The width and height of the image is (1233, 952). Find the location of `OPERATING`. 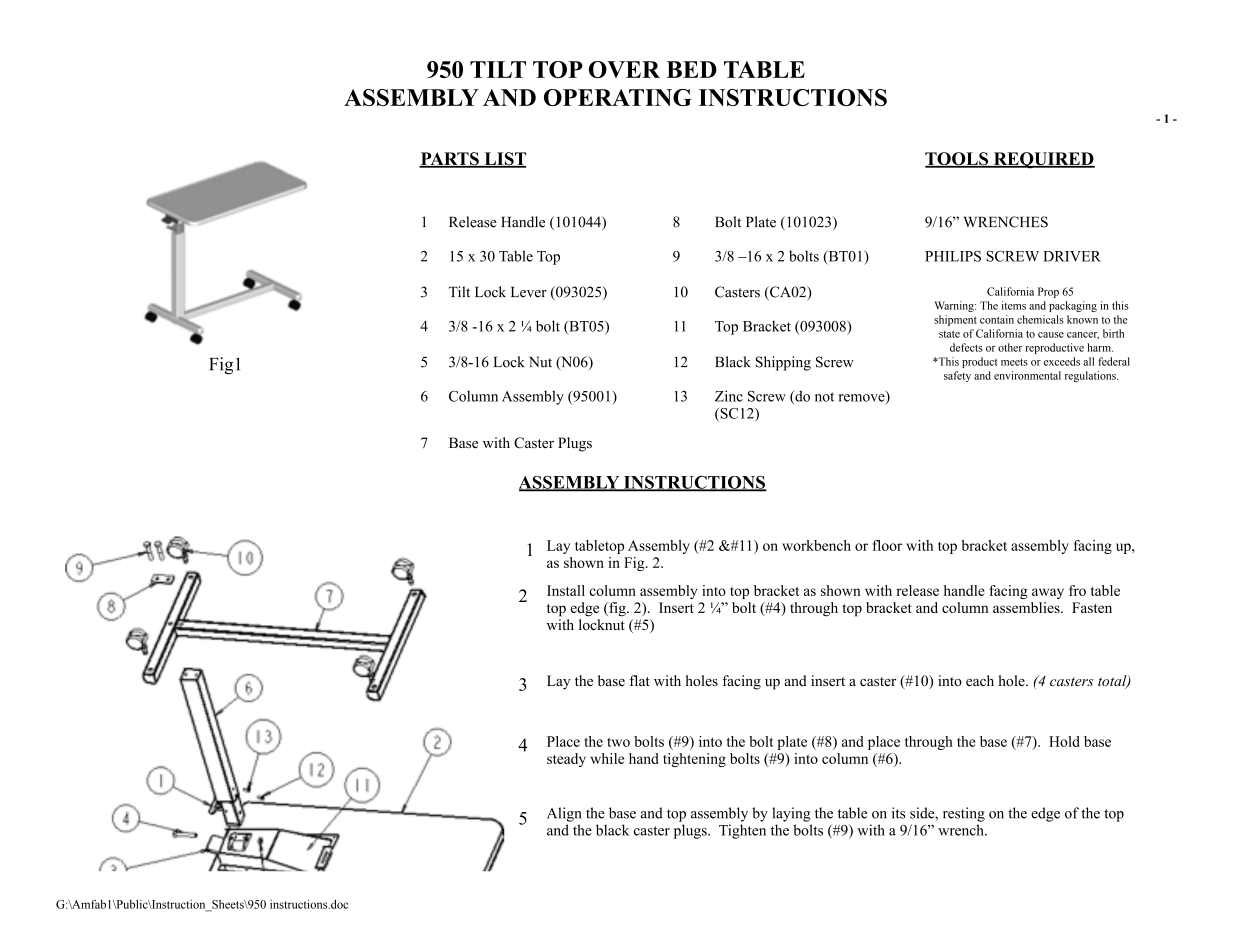

OPERATING is located at coordinates (618, 97).
